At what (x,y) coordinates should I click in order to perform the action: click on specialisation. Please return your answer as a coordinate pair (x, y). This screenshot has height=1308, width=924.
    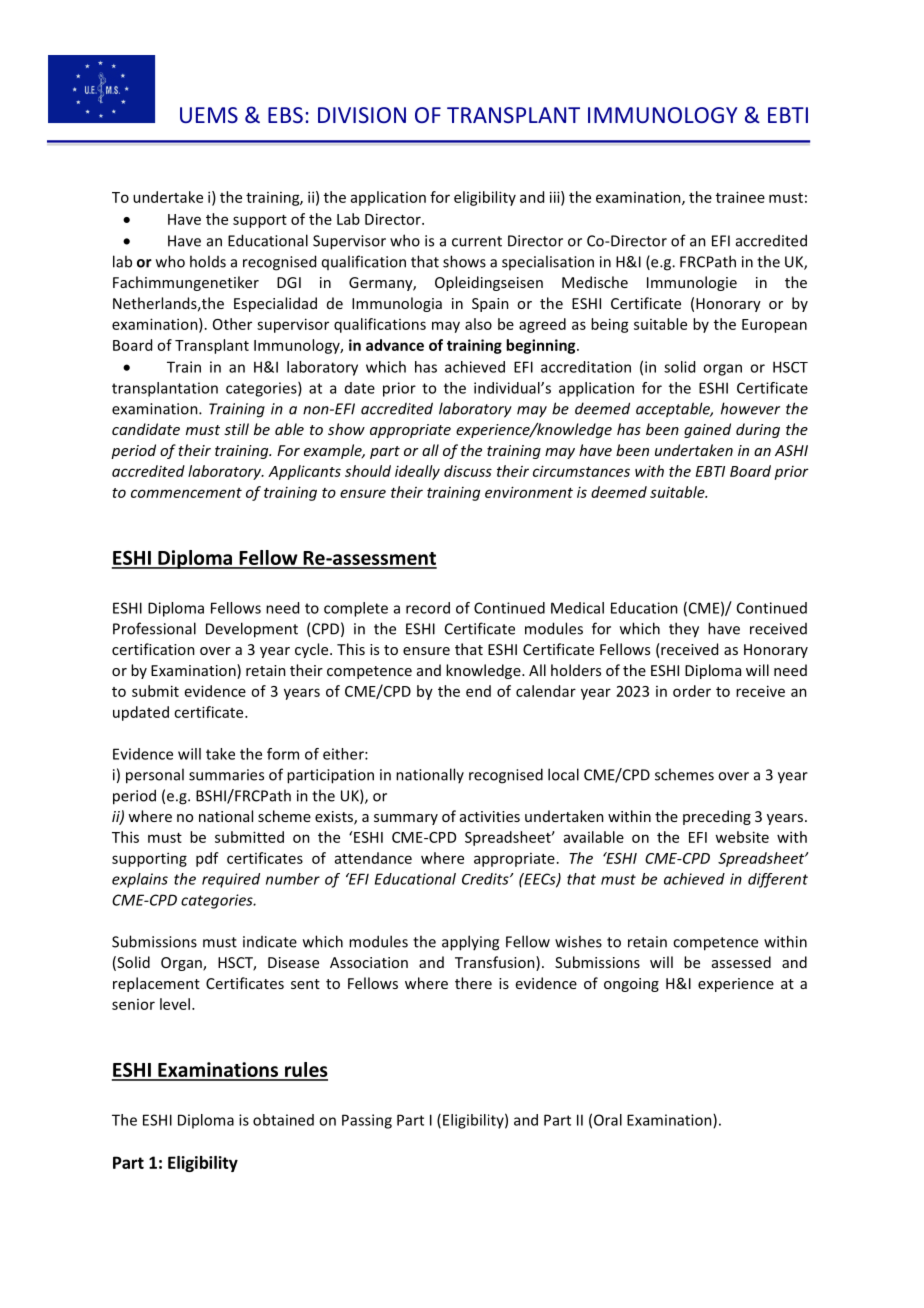
    Looking at the image, I should click on (548, 262).
